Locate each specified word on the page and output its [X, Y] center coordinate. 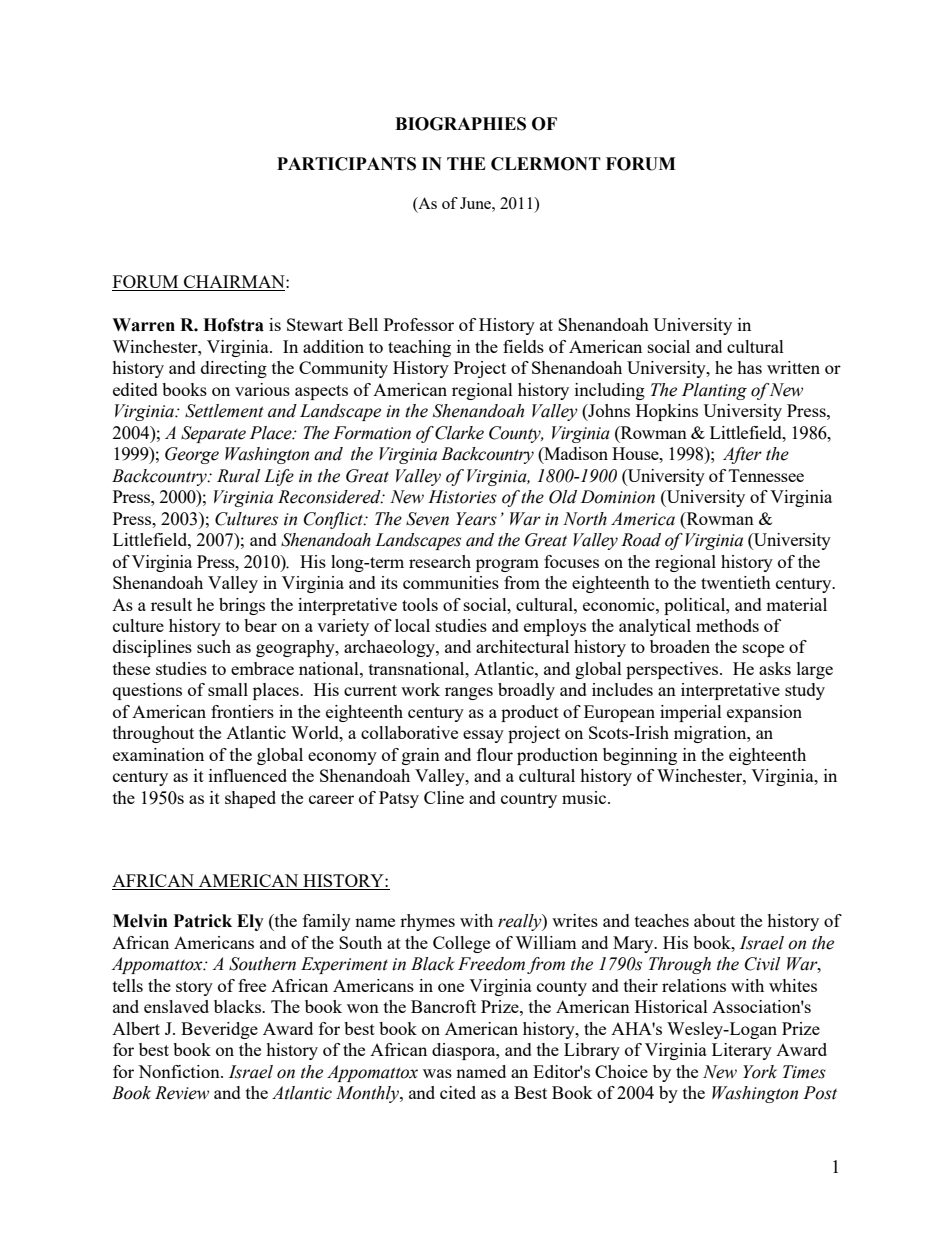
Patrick [203, 921]
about [714, 920]
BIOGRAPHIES [460, 124]
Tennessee [766, 475]
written [793, 367]
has [749, 367]
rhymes [427, 922]
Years [476, 519]
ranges [469, 693]
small [228, 689]
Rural [238, 476]
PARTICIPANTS [346, 164]
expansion [764, 713]
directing [234, 369]
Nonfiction [180, 1071]
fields [523, 346]
